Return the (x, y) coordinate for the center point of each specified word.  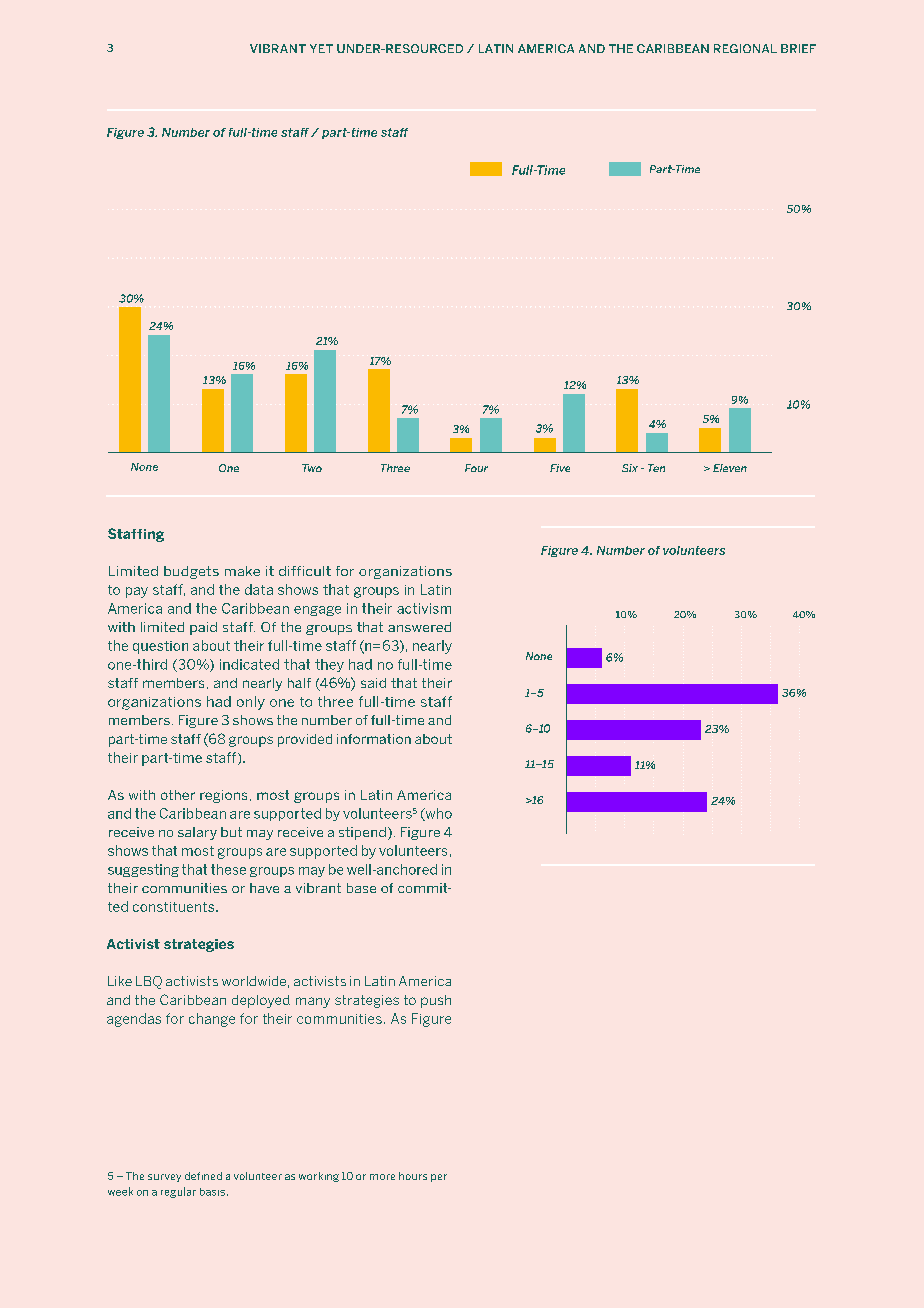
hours (413, 1176)
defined (203, 1176)
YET (321, 48)
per (439, 1178)
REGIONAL (745, 48)
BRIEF (798, 48)
